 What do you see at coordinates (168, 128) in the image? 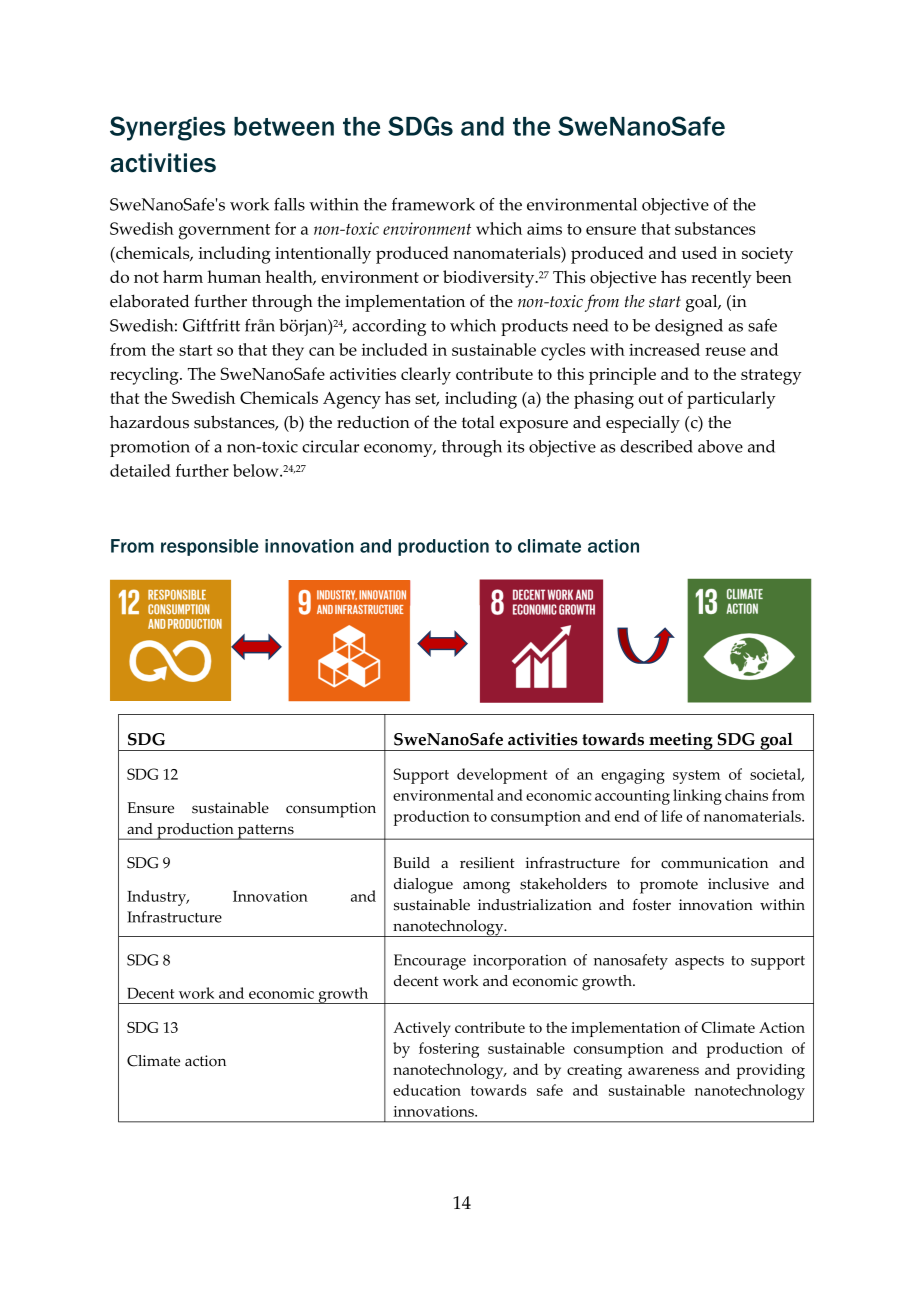
I see `Synergies` at bounding box center [168, 128].
